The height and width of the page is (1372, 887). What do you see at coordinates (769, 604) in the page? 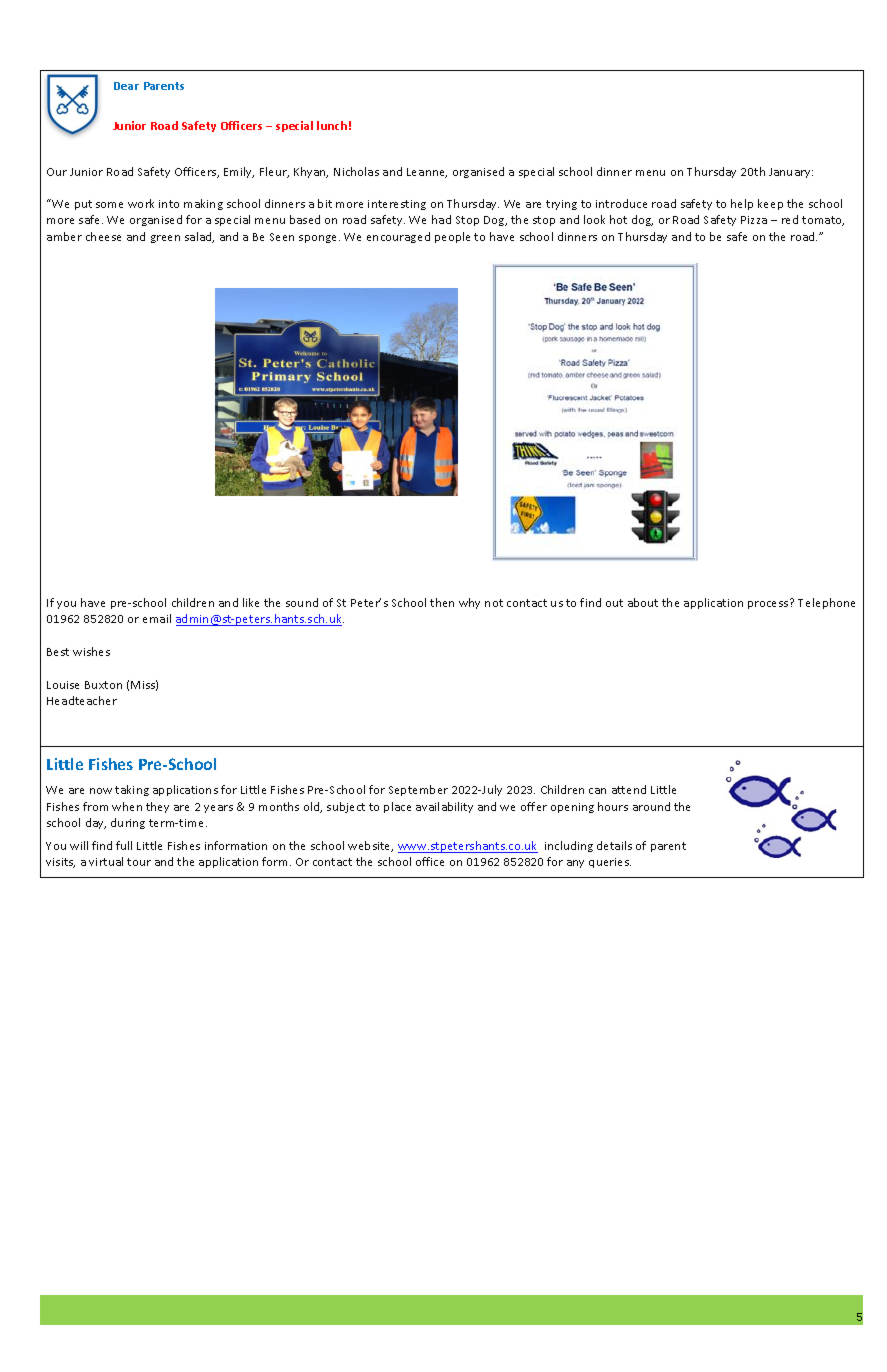
I see `process` at bounding box center [769, 604].
